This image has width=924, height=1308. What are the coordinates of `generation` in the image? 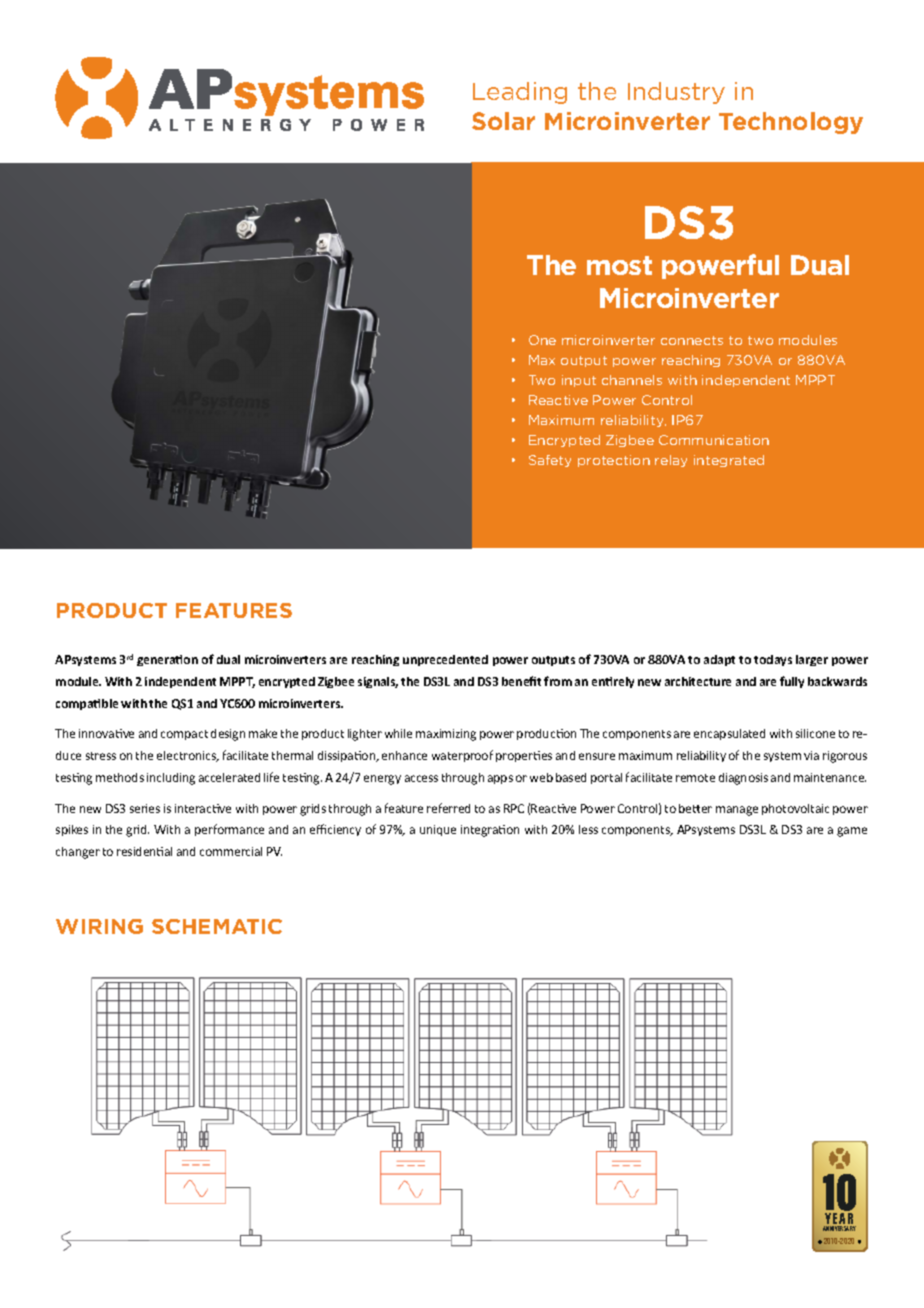 It's located at (167, 660).
